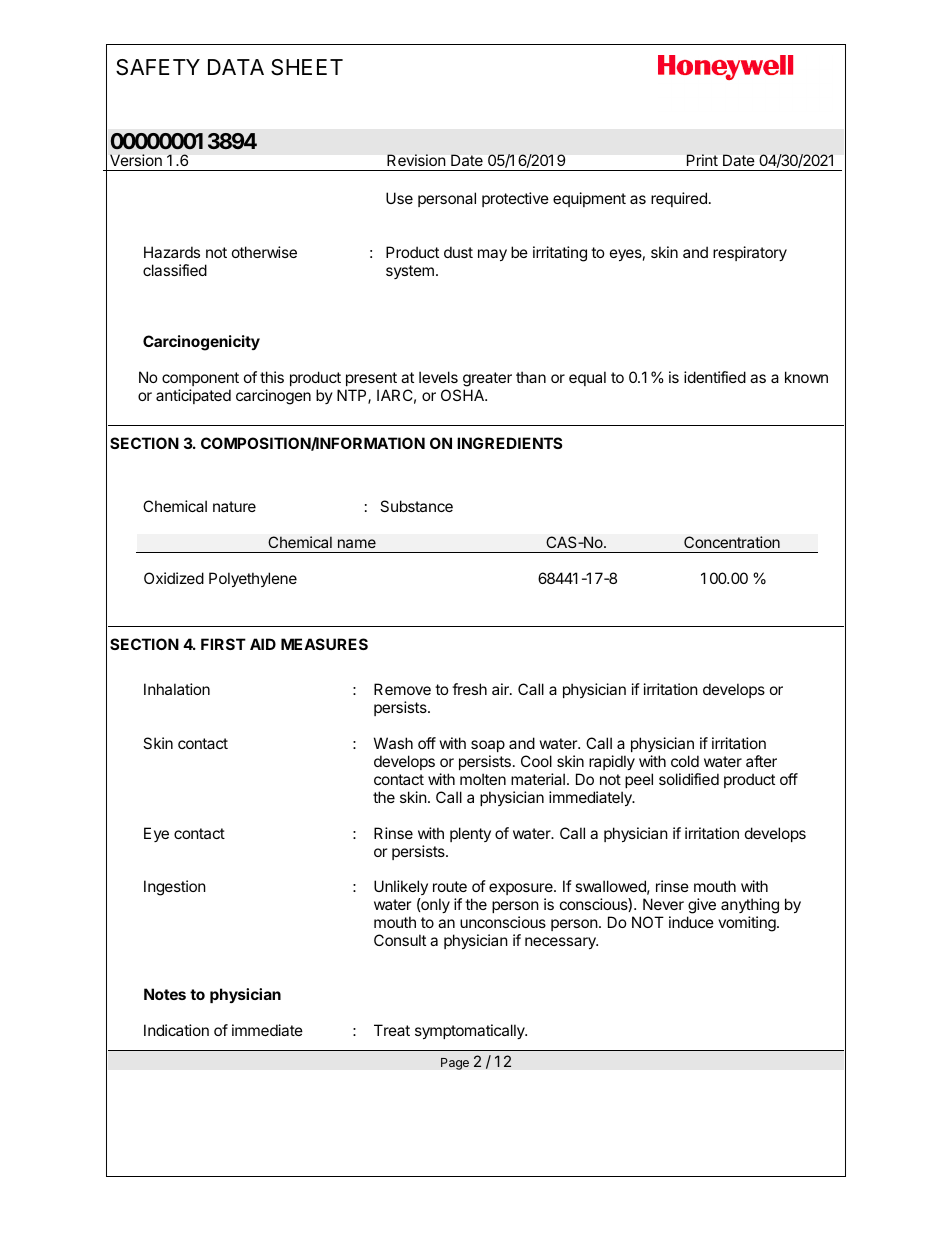 The height and width of the image is (1233, 952). Describe the element at coordinates (176, 1030) in the image. I see `Indication` at that location.
